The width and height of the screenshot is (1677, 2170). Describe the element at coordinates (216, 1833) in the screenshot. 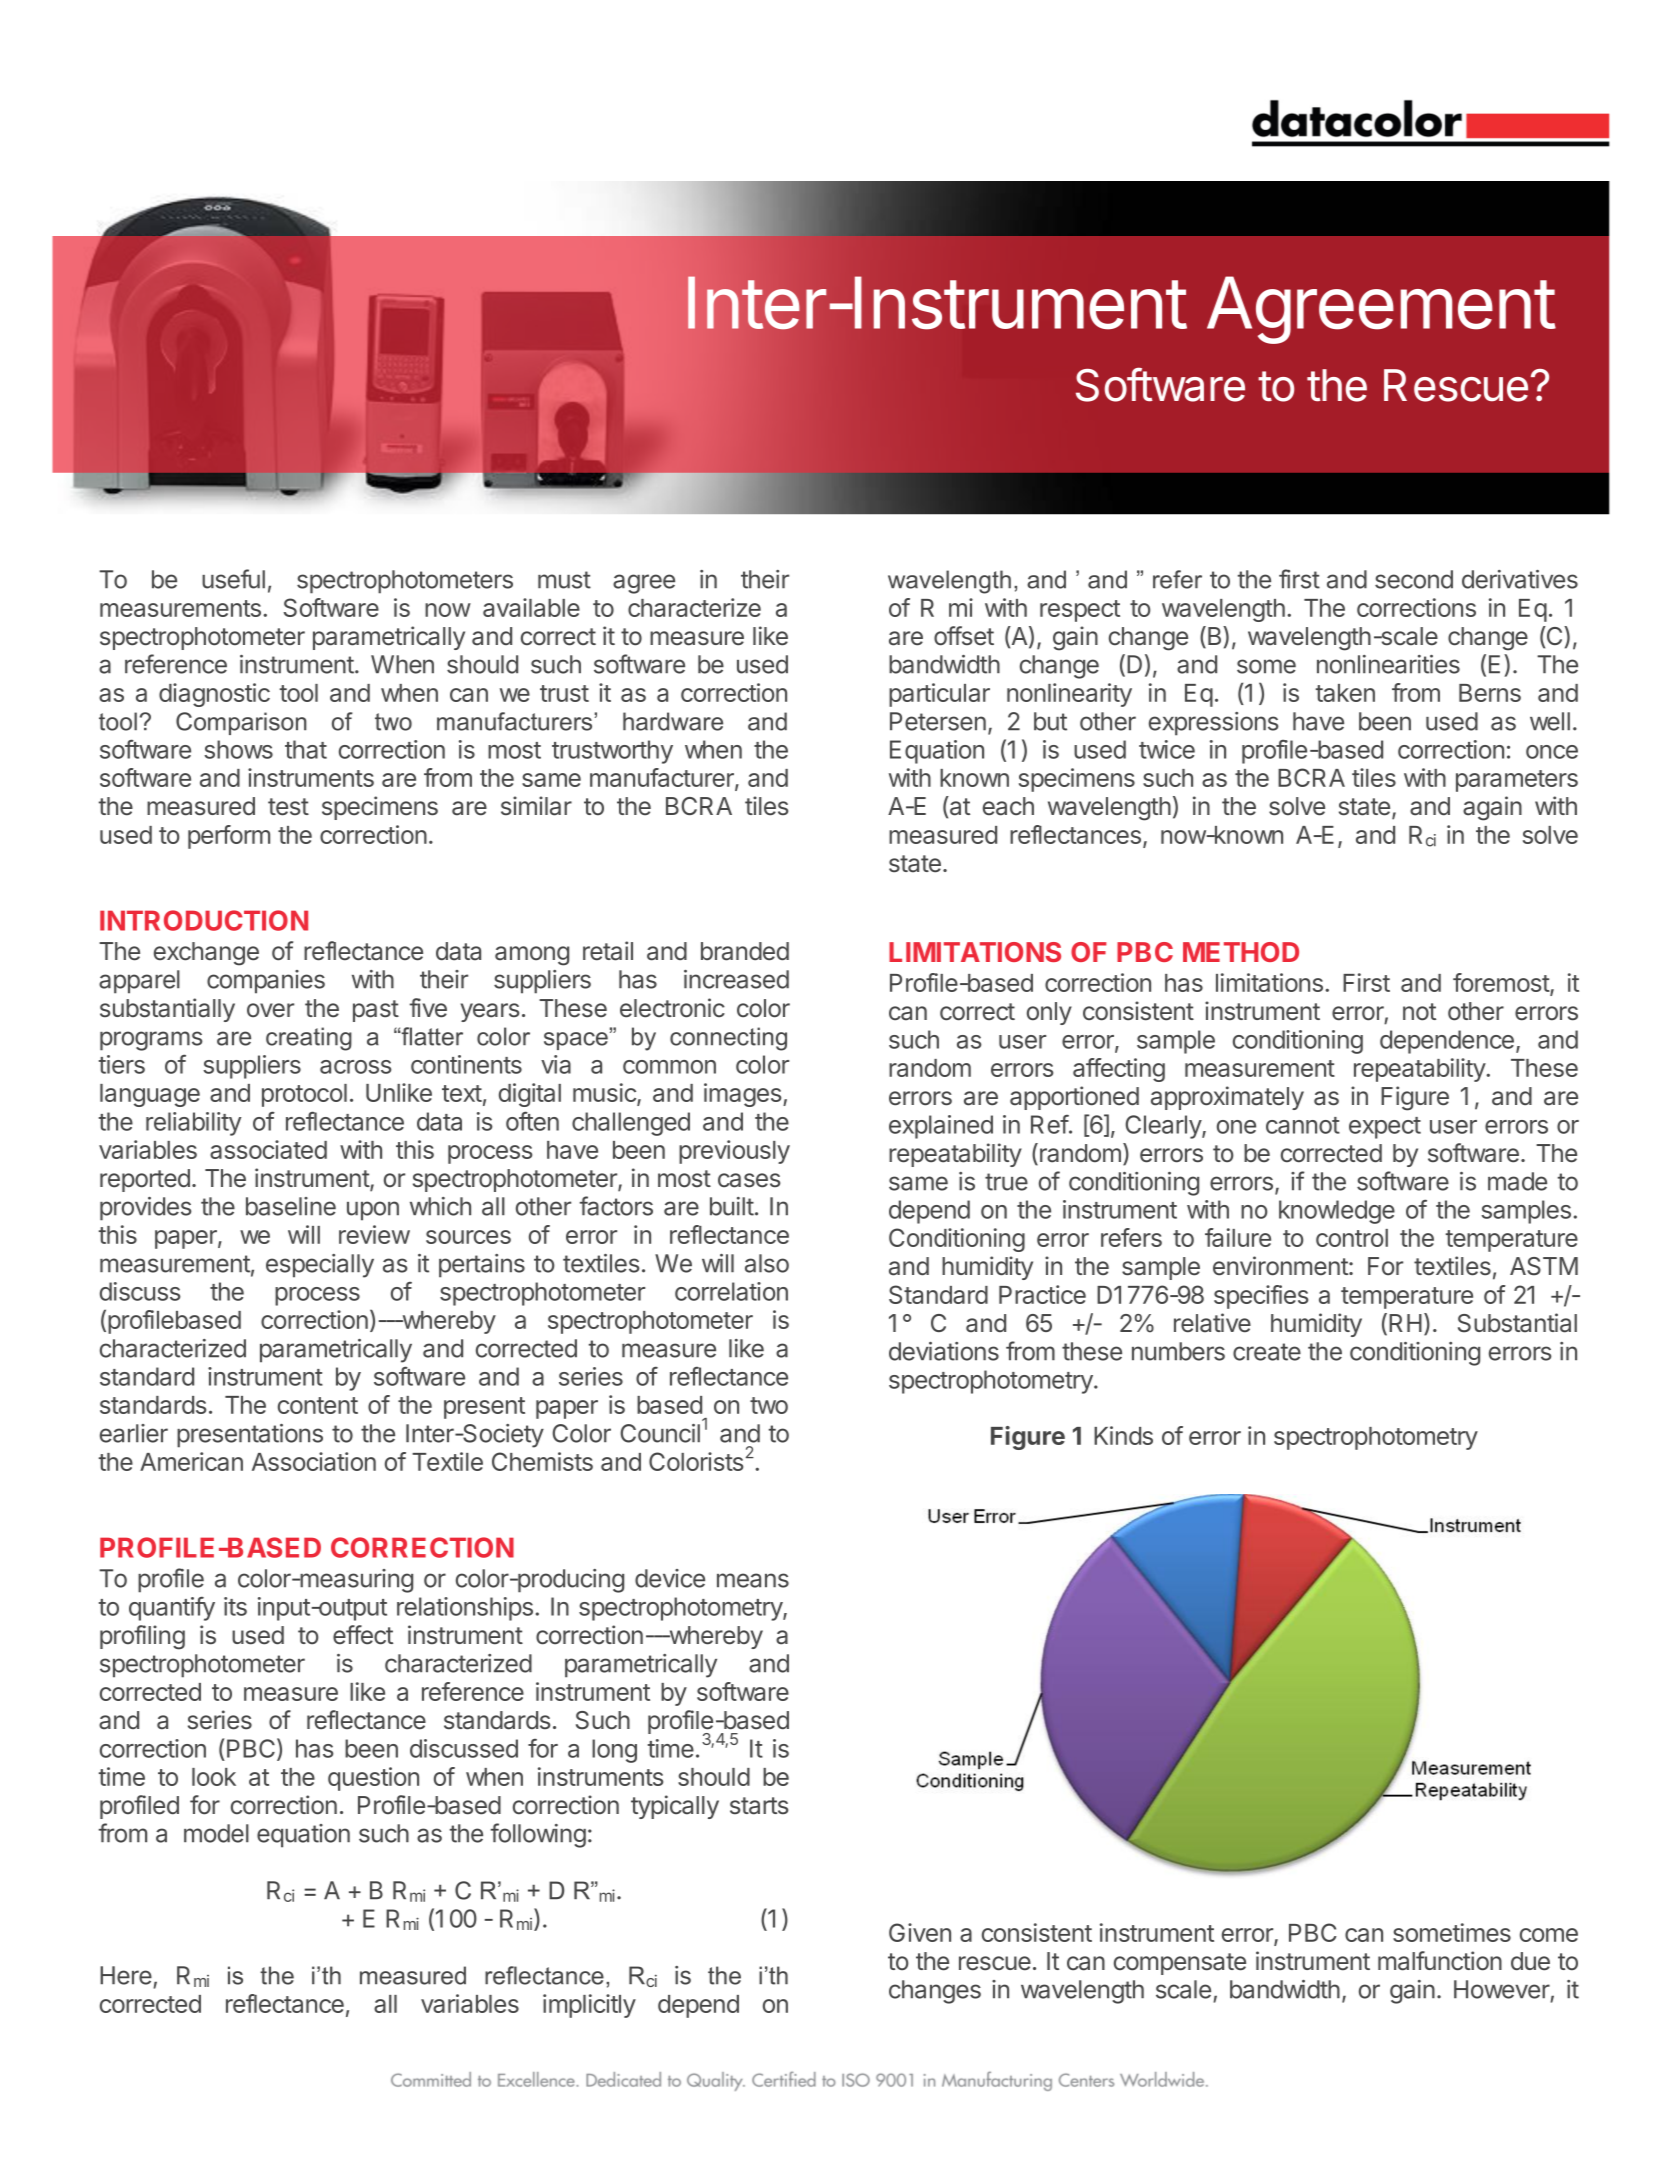

I see `model` at that location.
